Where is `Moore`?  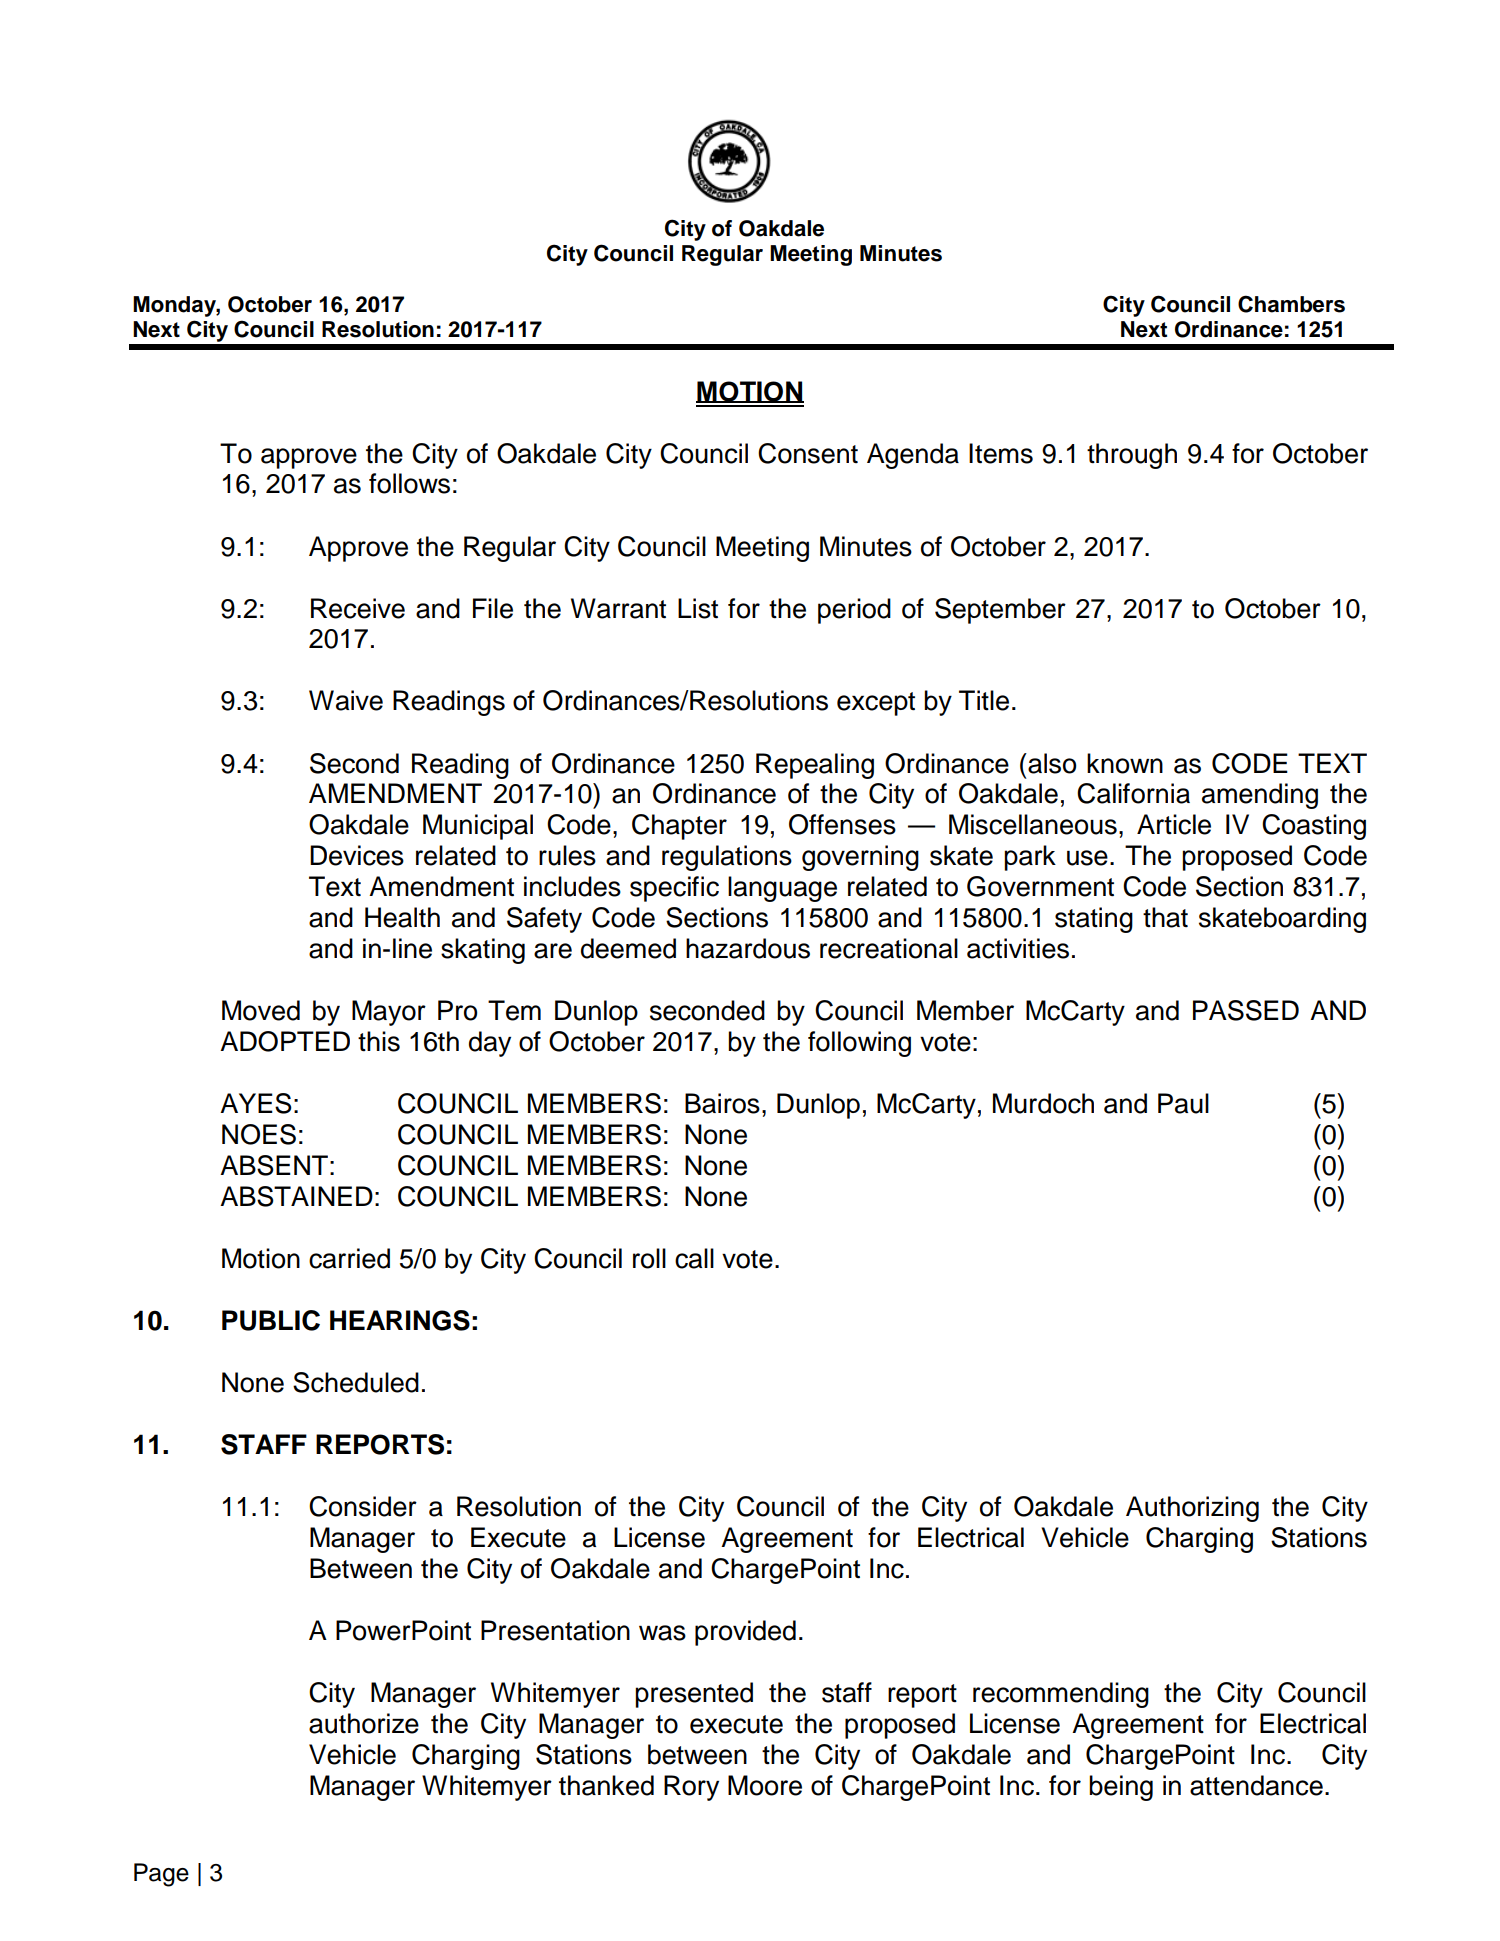 Moore is located at coordinates (765, 1785).
